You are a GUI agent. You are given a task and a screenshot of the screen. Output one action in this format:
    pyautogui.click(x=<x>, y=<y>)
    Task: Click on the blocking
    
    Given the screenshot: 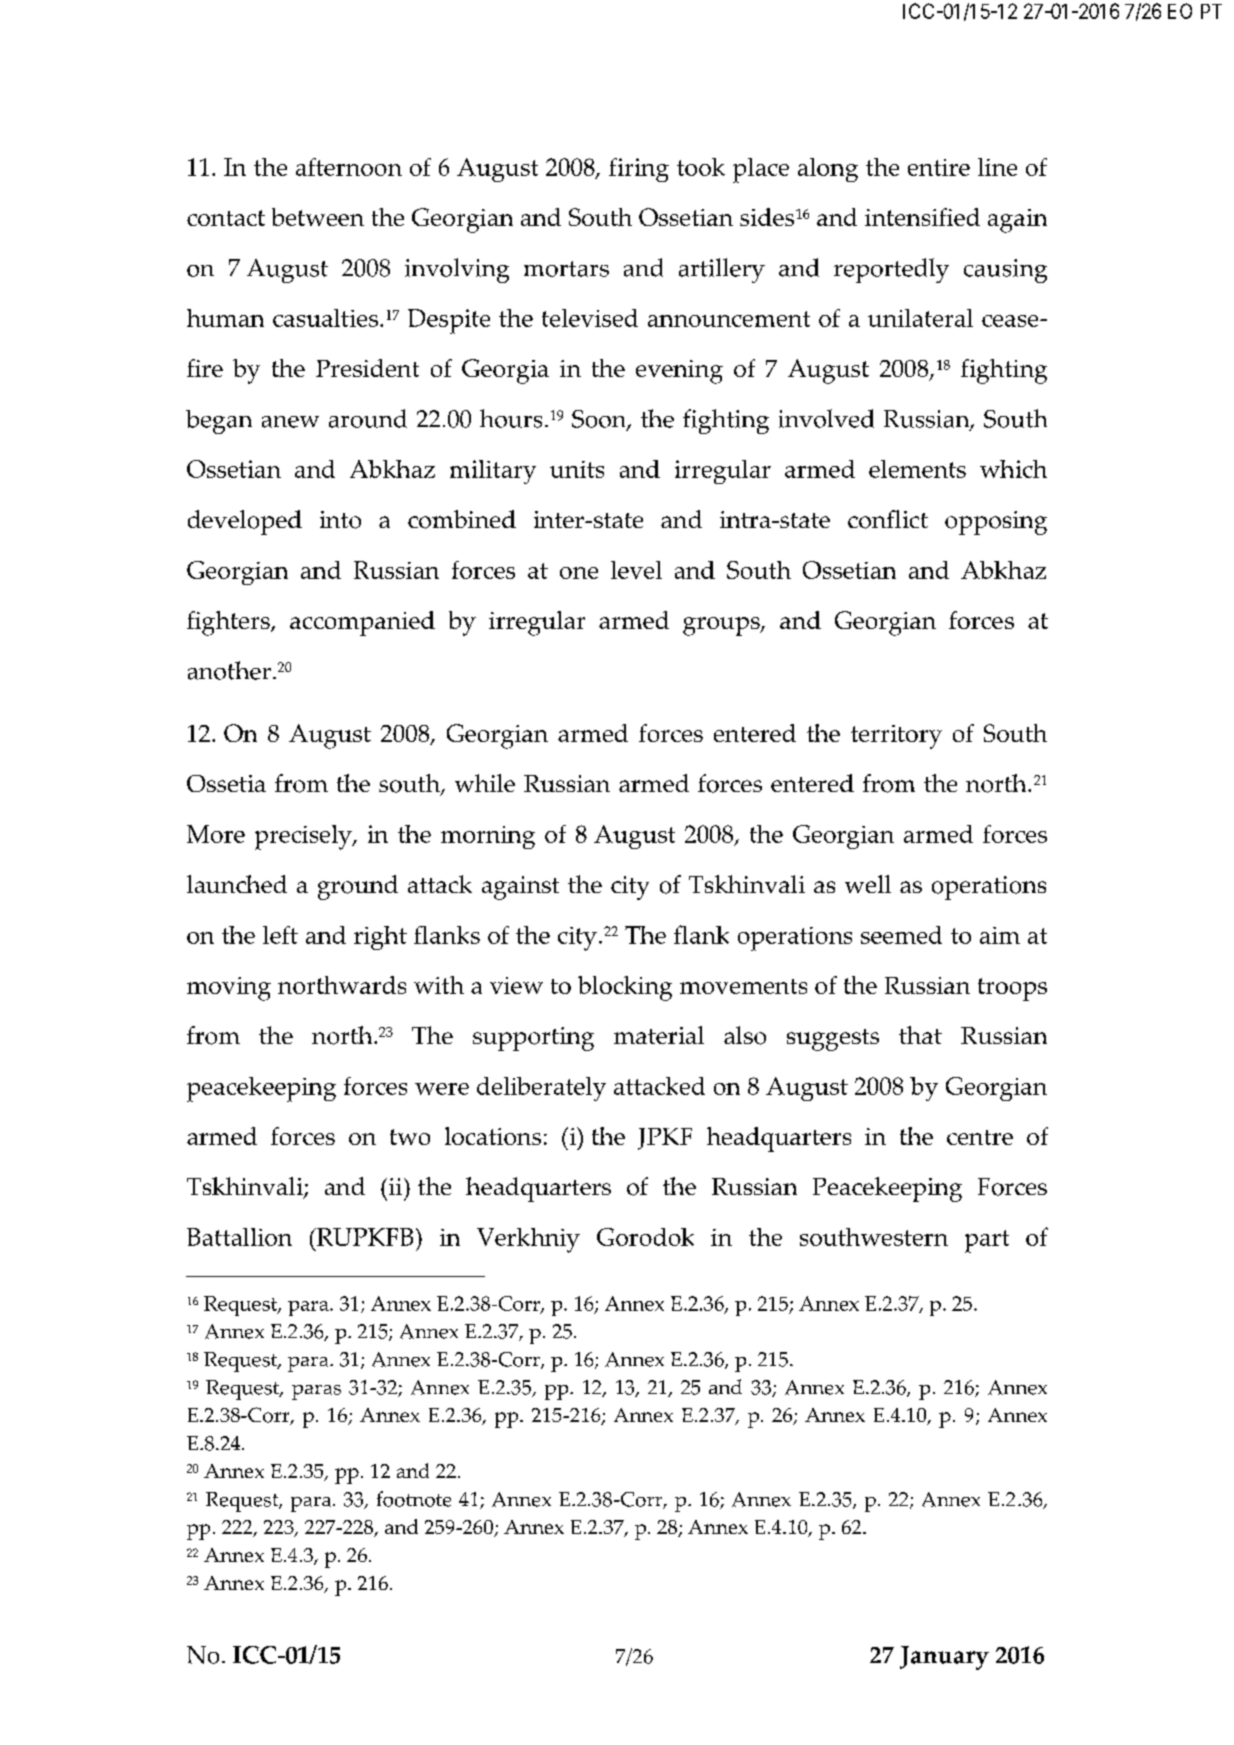 What is the action you would take?
    pyautogui.click(x=625, y=988)
